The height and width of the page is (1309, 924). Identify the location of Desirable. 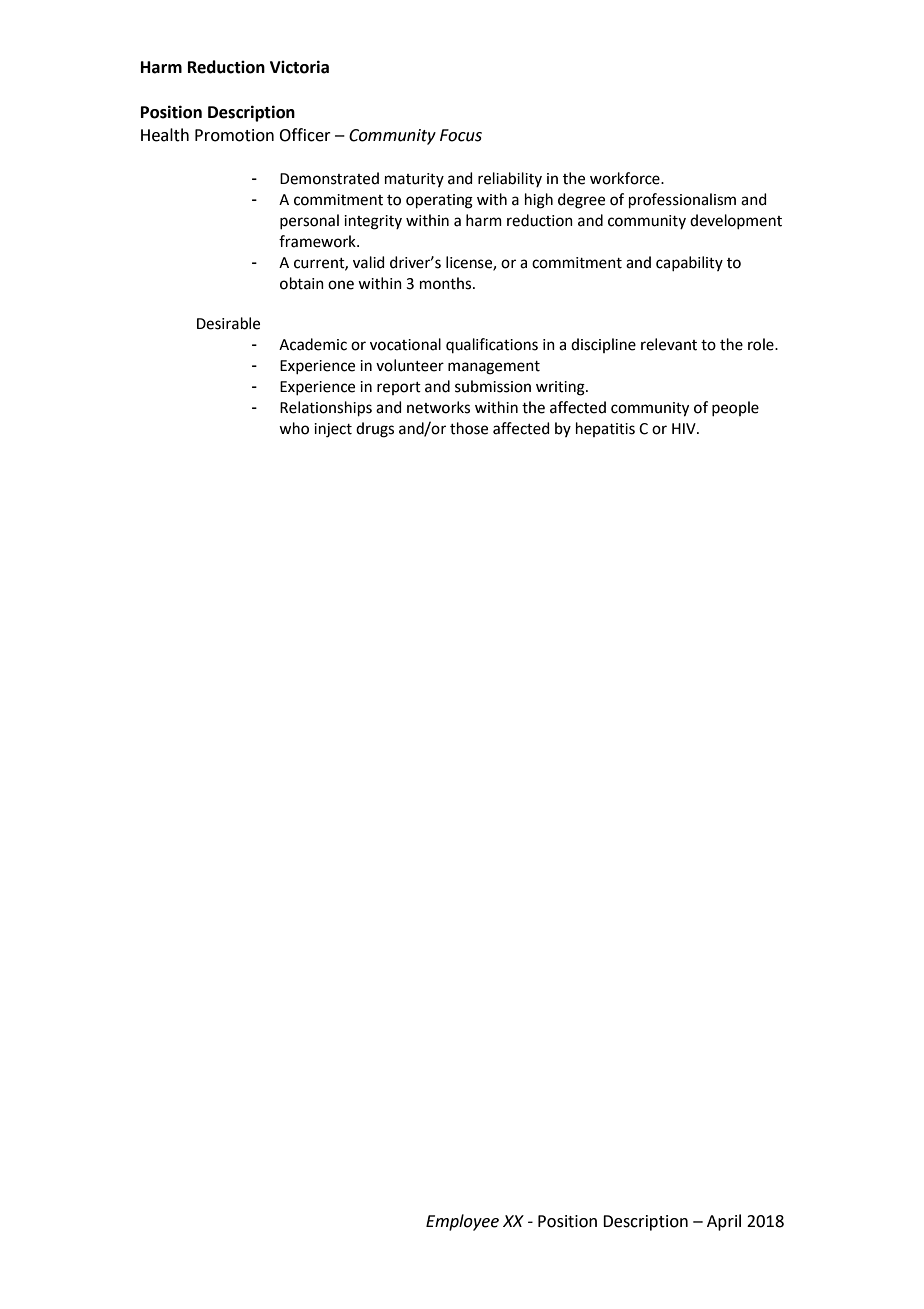
(228, 323).
